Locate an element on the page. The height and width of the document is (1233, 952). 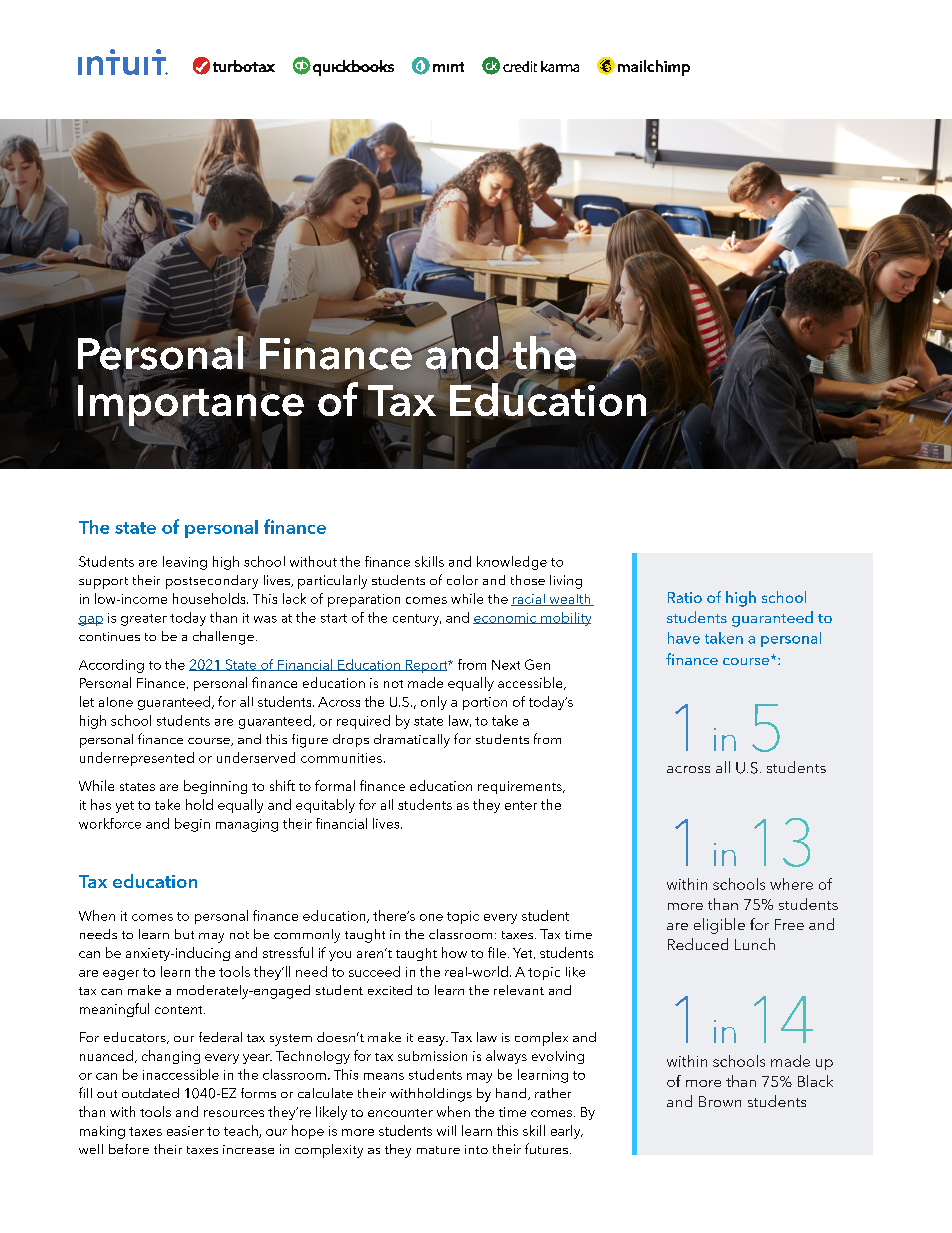
have is located at coordinates (684, 638).
